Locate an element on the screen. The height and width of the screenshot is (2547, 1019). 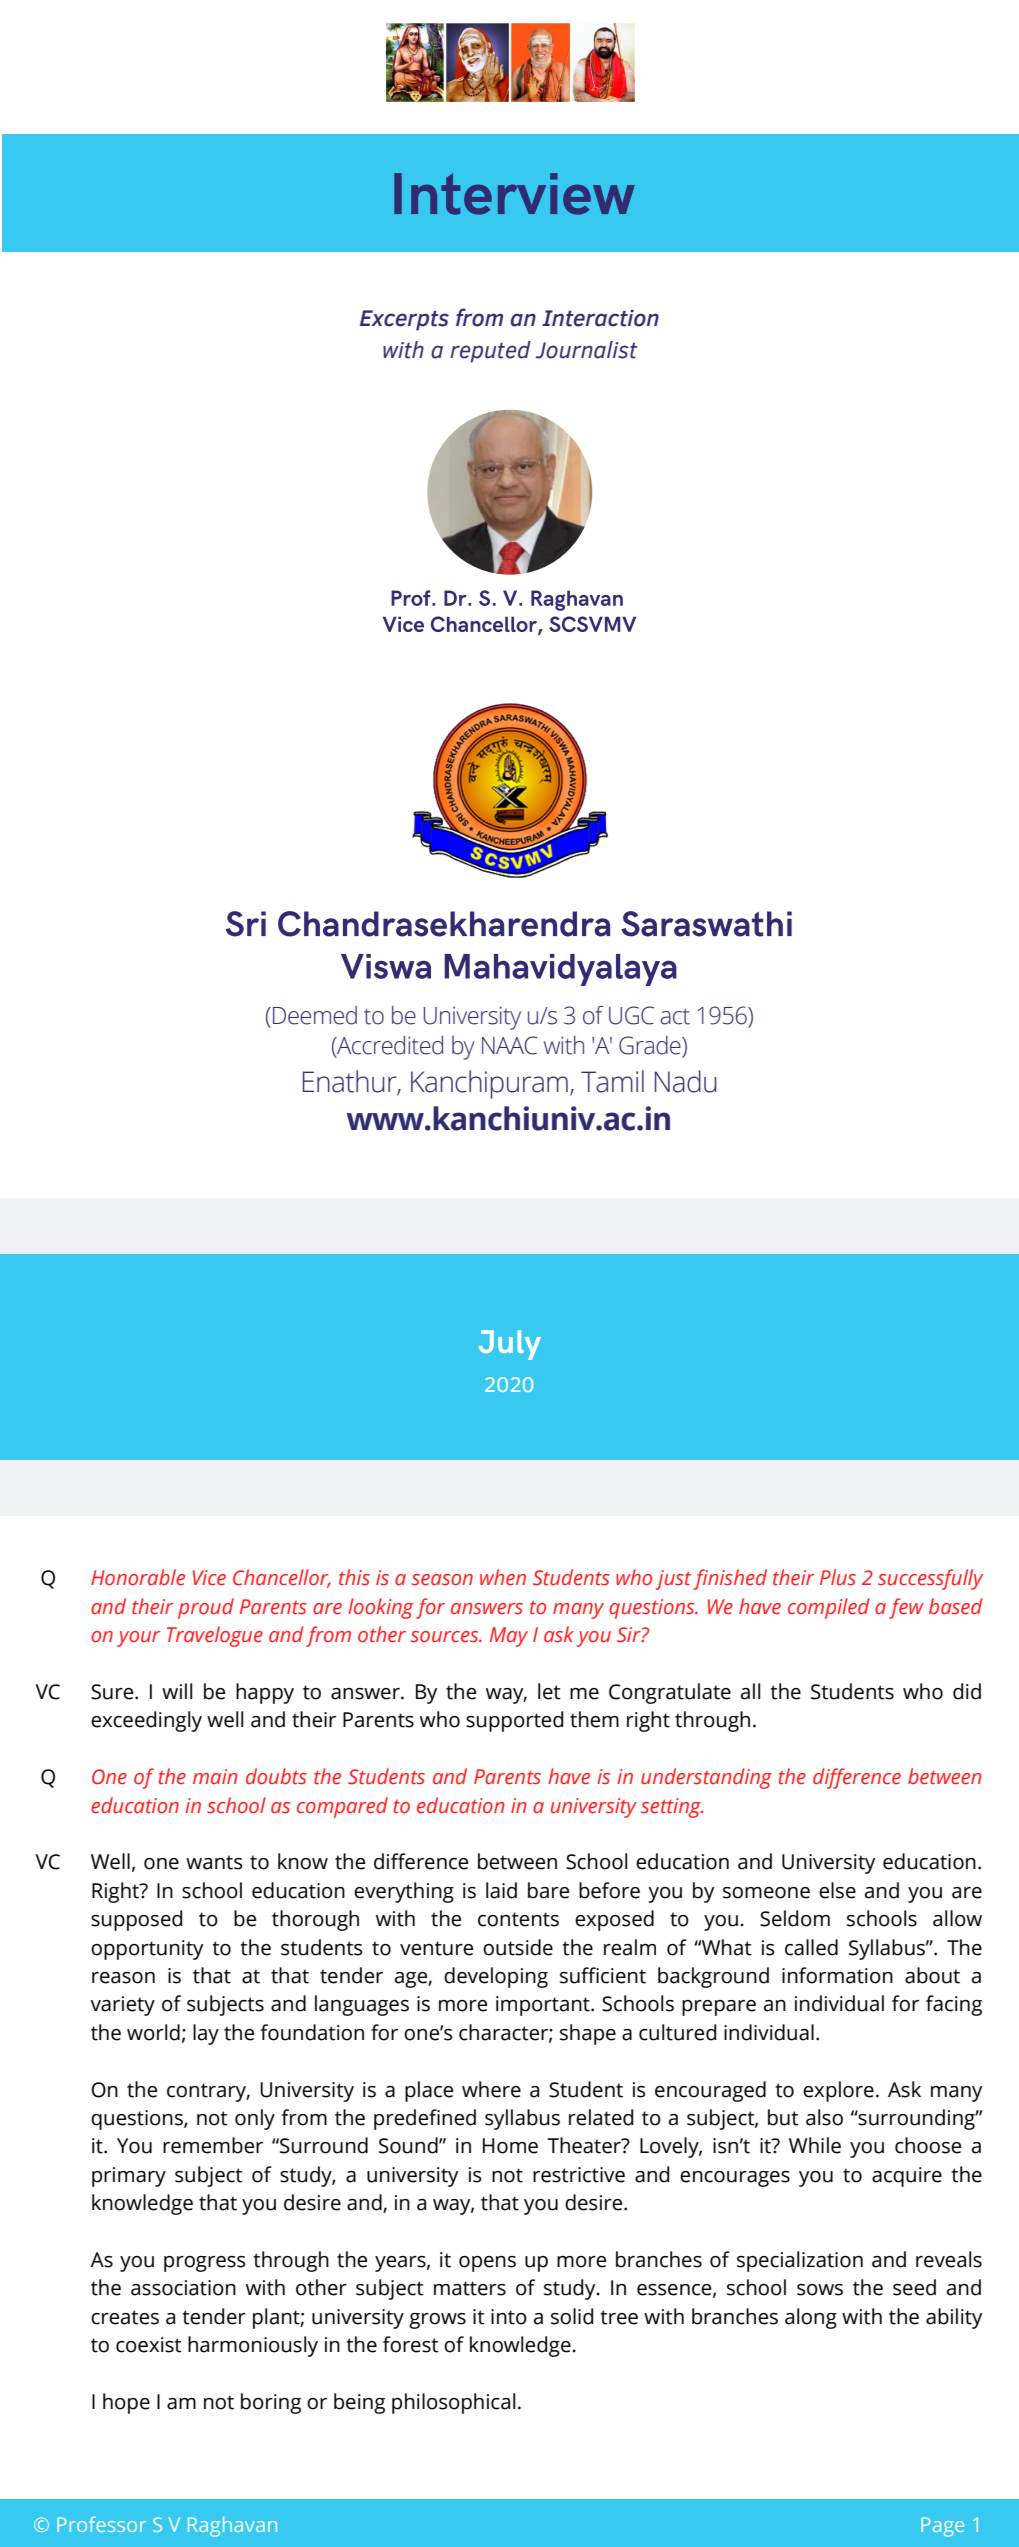
Interview is located at coordinates (514, 194).
